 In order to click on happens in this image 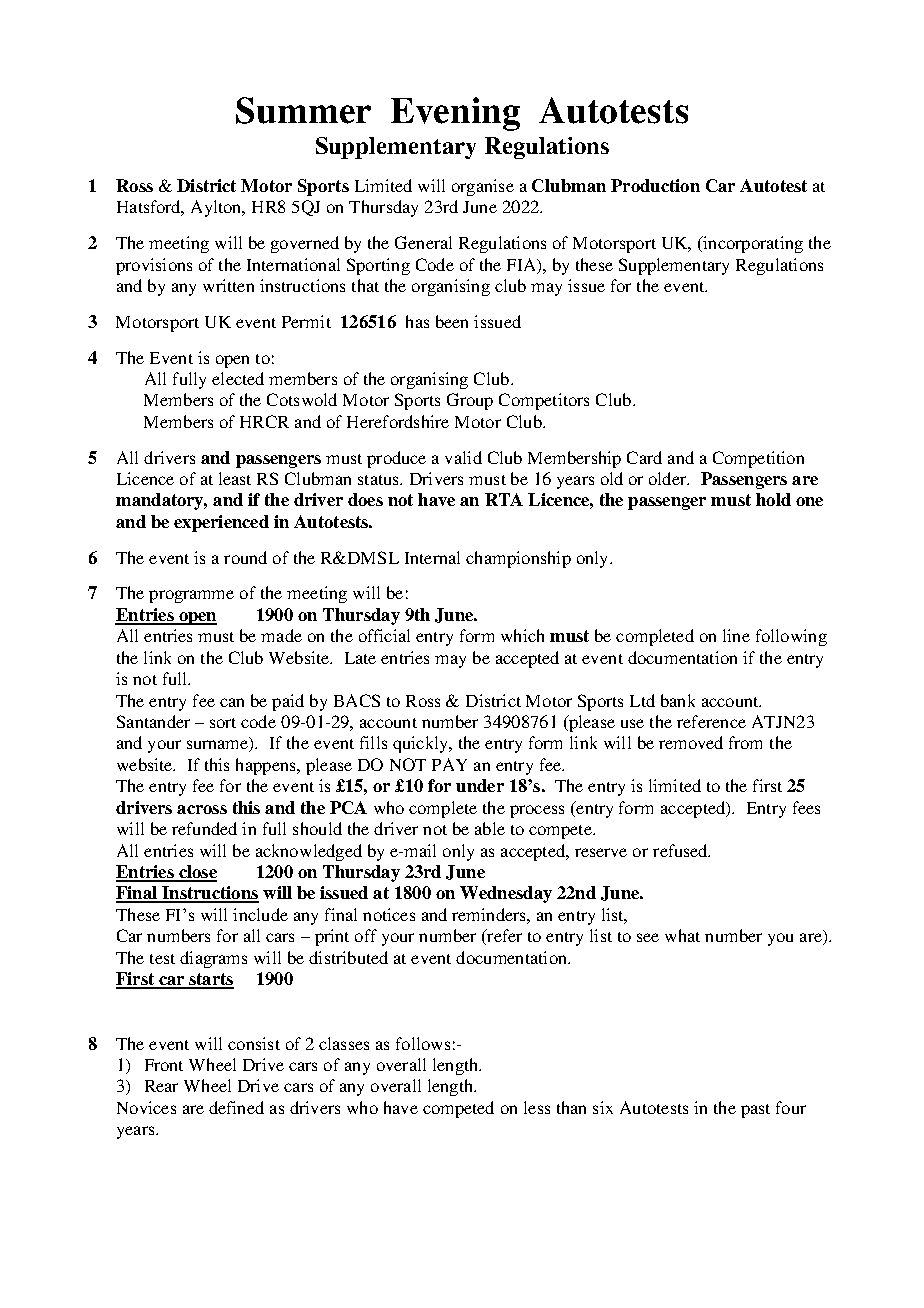, I will do `click(267, 766)`.
